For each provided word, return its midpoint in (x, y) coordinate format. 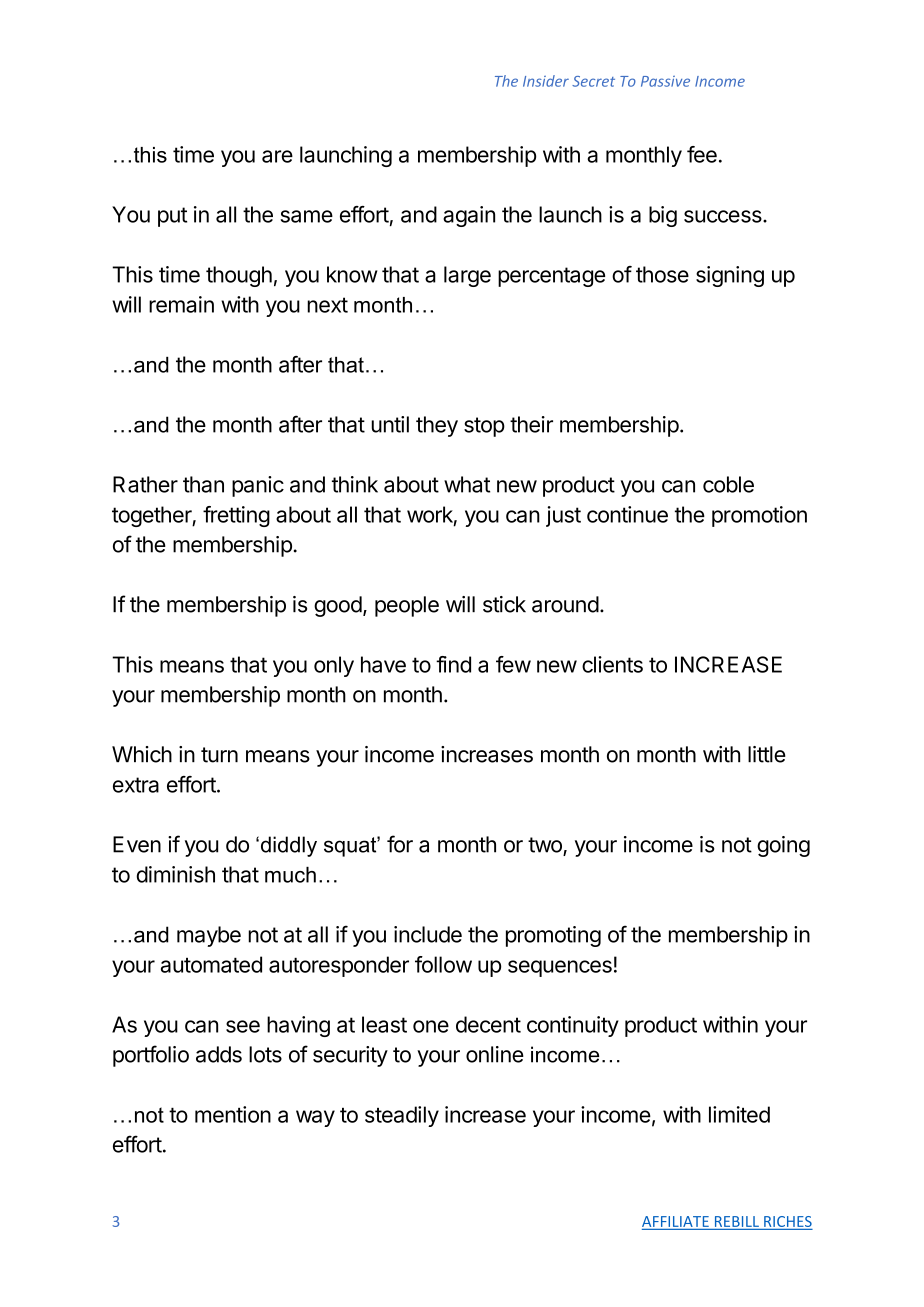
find (453, 664)
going (783, 846)
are (277, 156)
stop (484, 427)
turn (219, 755)
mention (233, 1114)
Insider (546, 81)
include (428, 934)
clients (612, 664)
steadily (402, 1116)
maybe (209, 936)
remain (181, 304)
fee (702, 154)
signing (730, 276)
